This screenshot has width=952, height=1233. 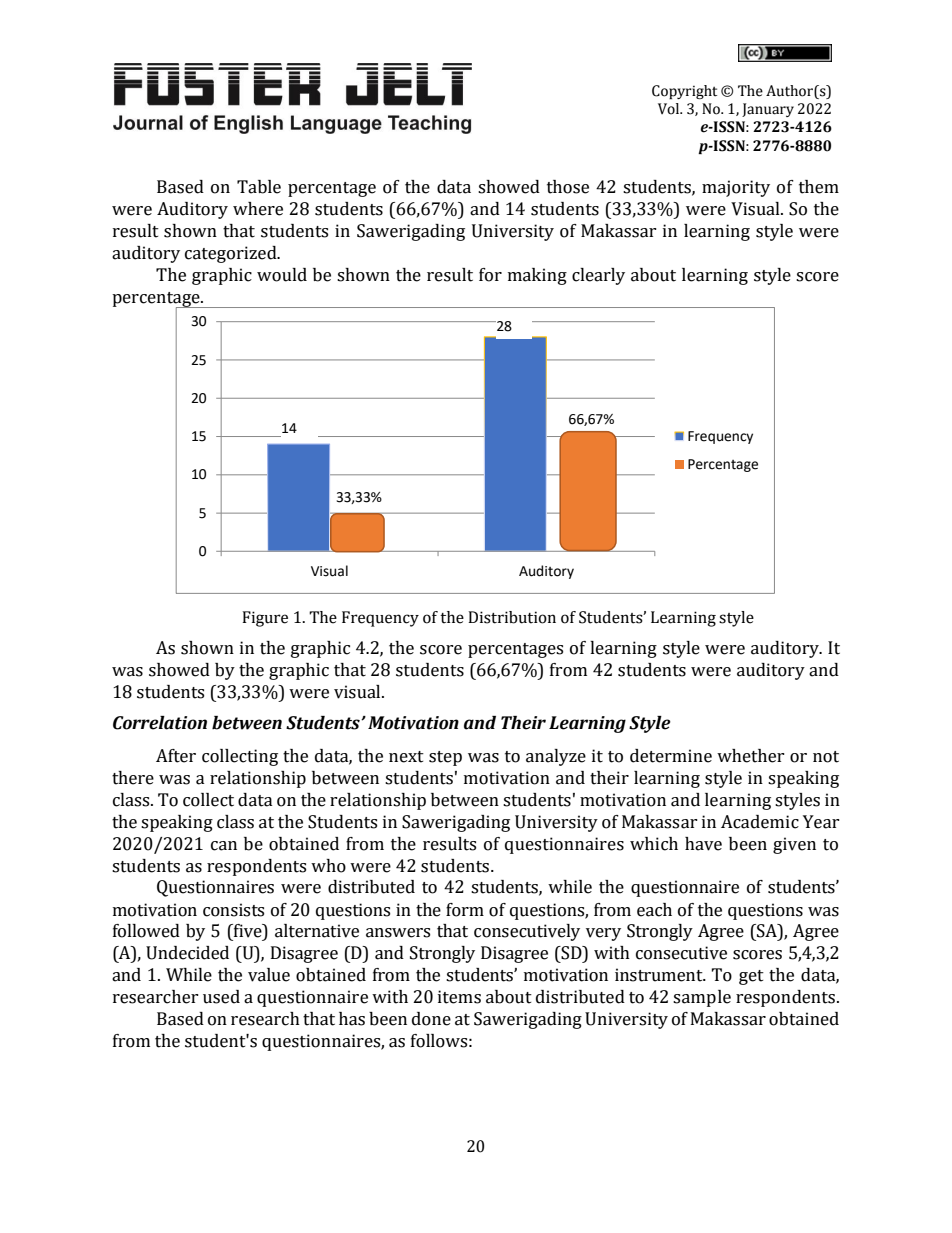 What do you see at coordinates (282, 275) in the screenshot?
I see `would` at bounding box center [282, 275].
